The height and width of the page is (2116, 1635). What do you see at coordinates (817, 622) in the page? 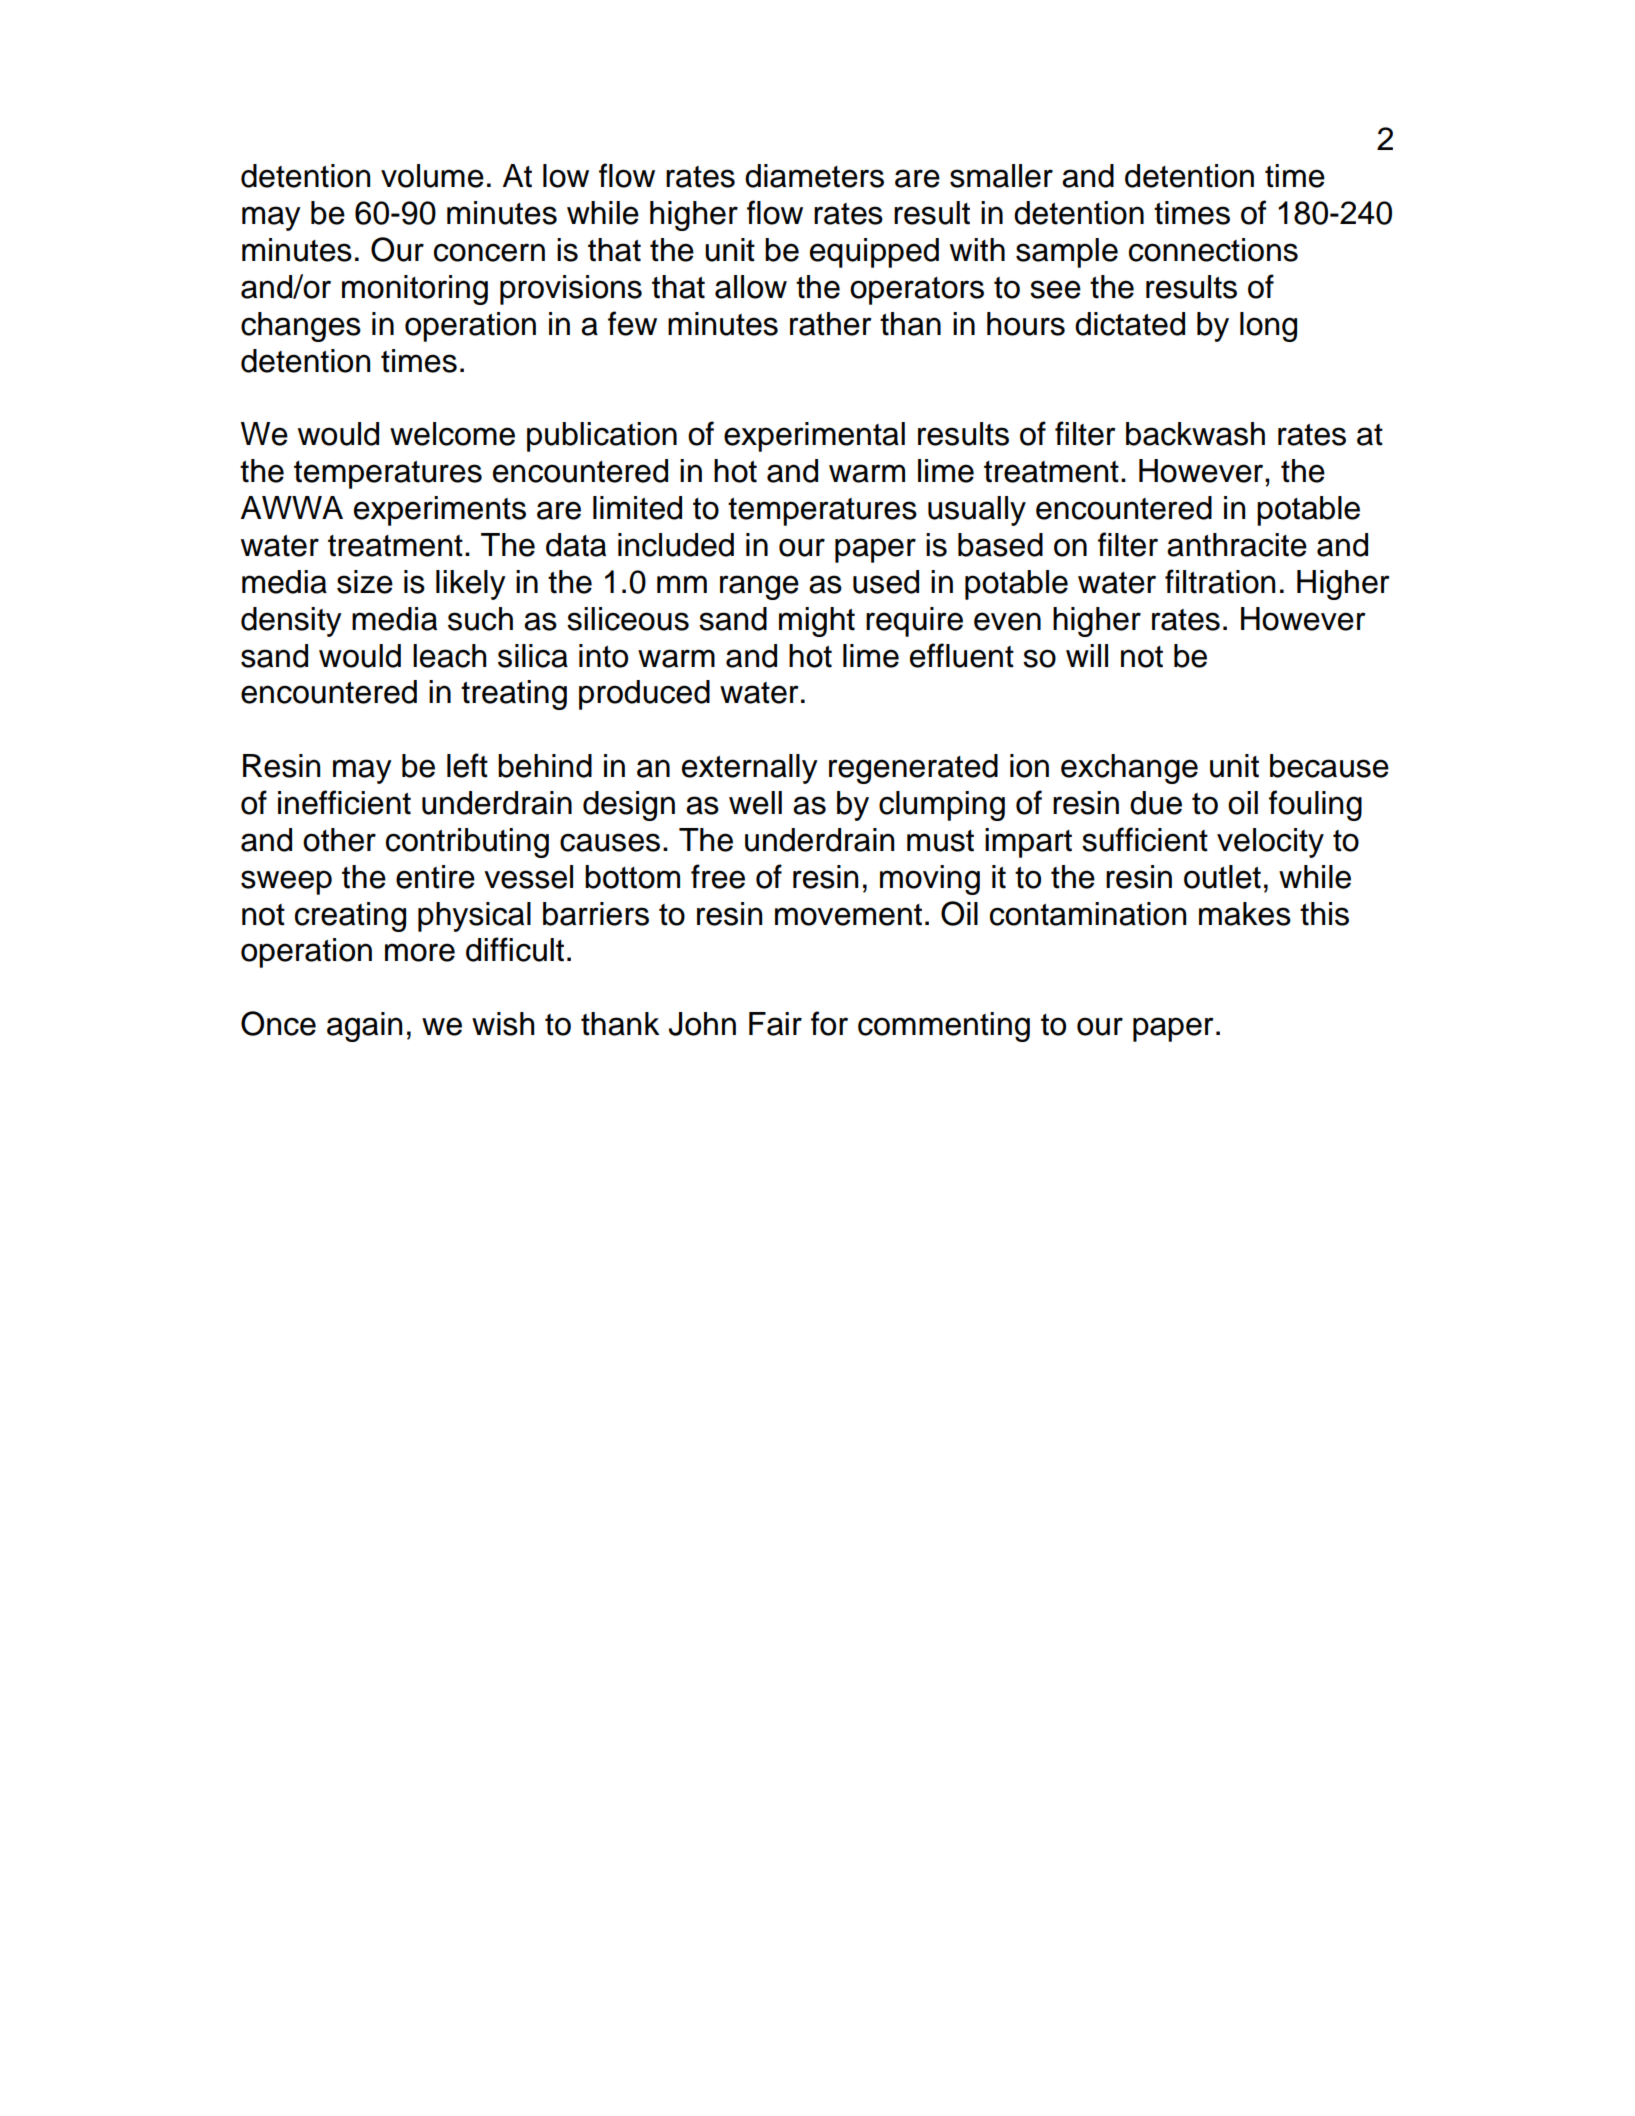
I see `might` at bounding box center [817, 622].
